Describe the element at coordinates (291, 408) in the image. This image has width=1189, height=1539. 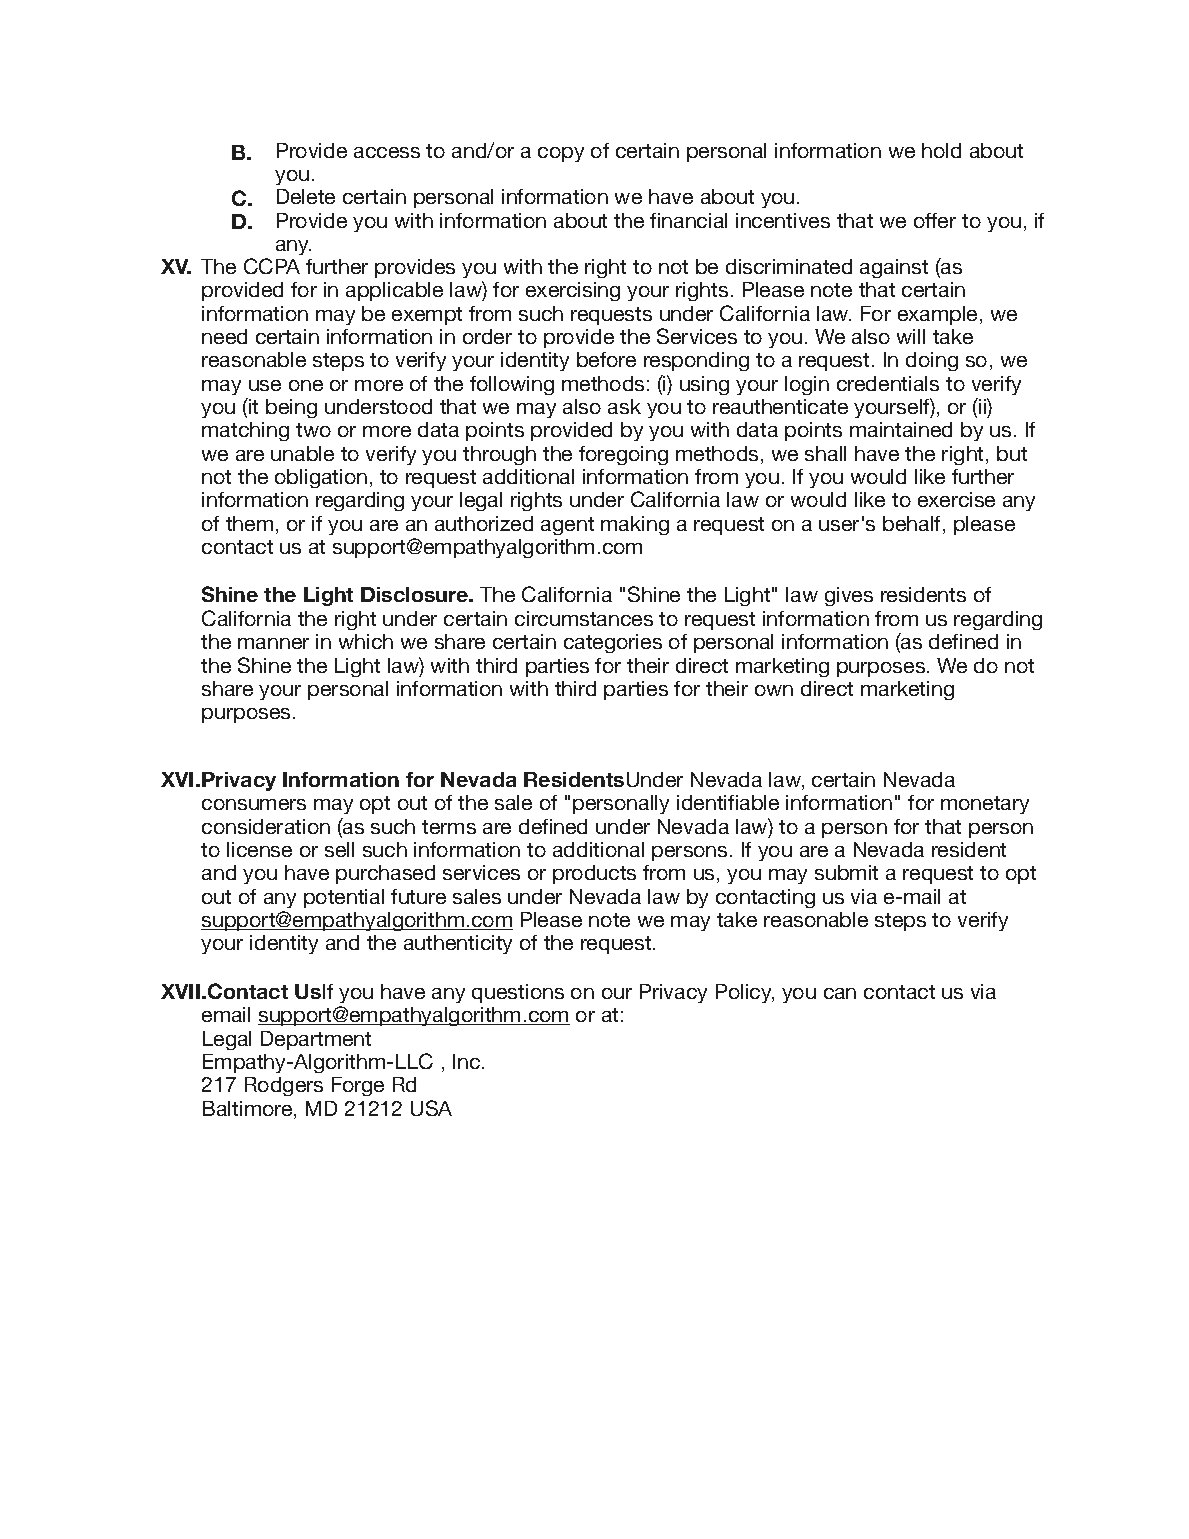
I see `being` at that location.
